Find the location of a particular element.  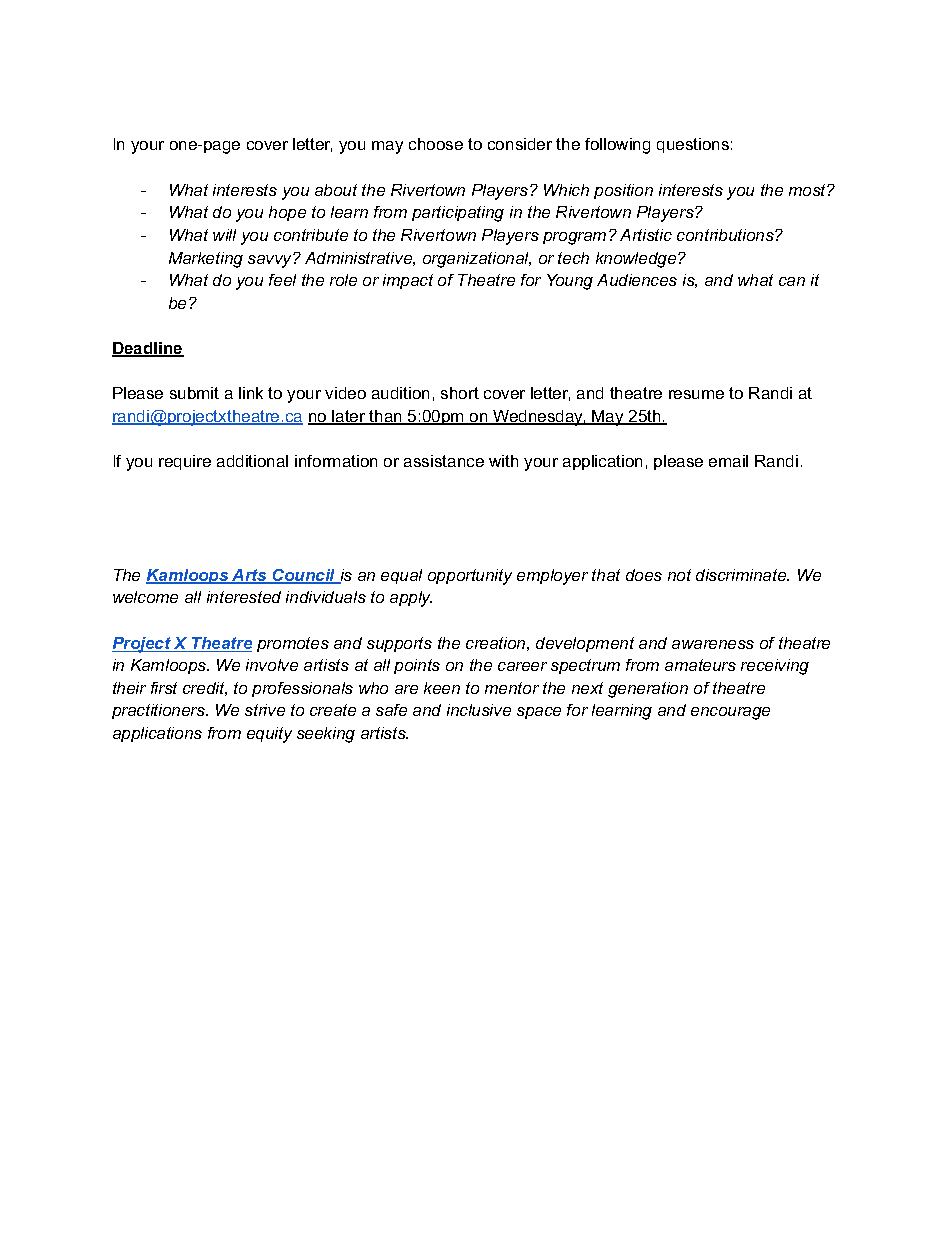

assistance is located at coordinates (444, 461).
